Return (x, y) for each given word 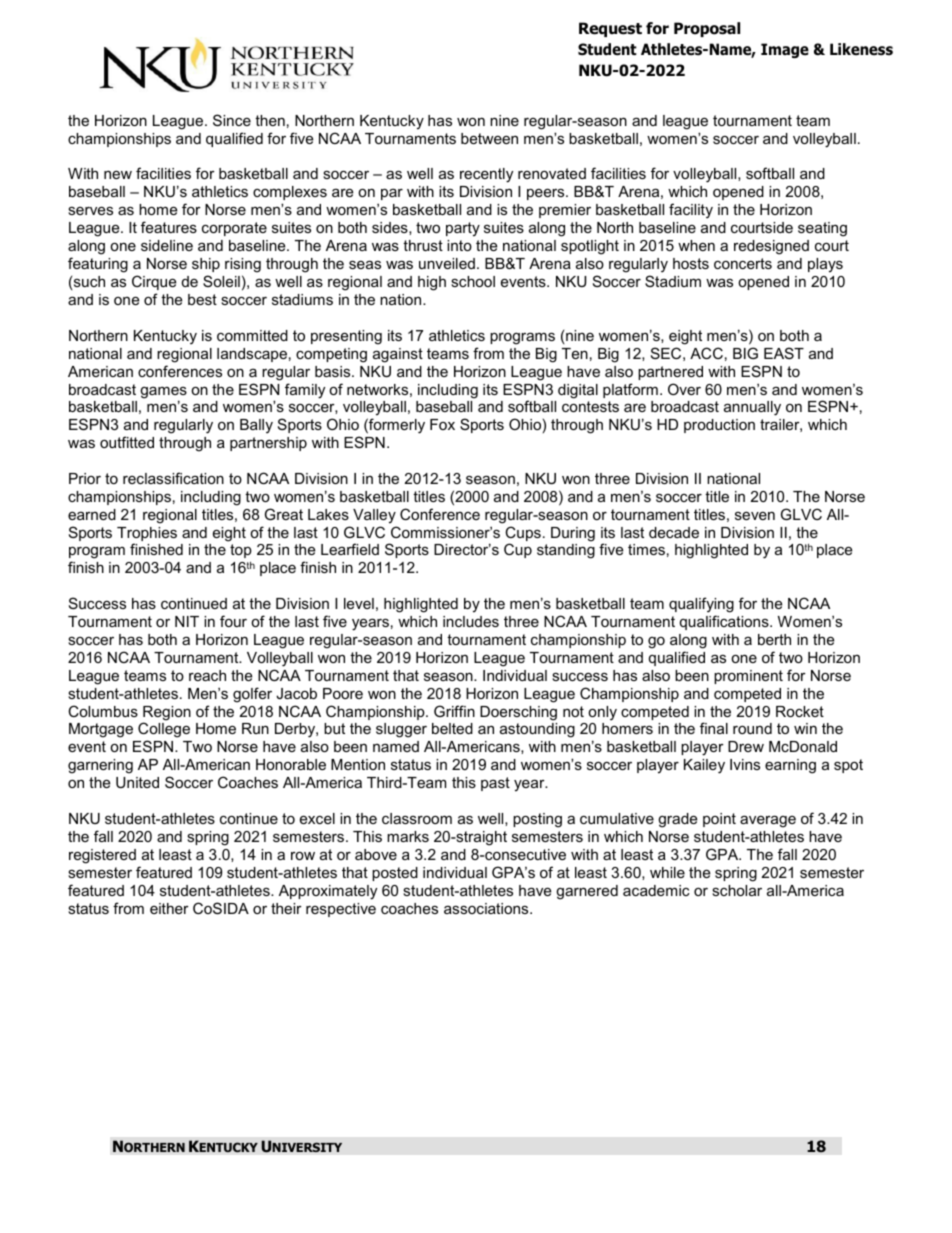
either (169, 908)
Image (785, 50)
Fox (442, 424)
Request (610, 29)
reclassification (173, 478)
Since (232, 120)
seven (755, 515)
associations (487, 908)
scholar (737, 890)
